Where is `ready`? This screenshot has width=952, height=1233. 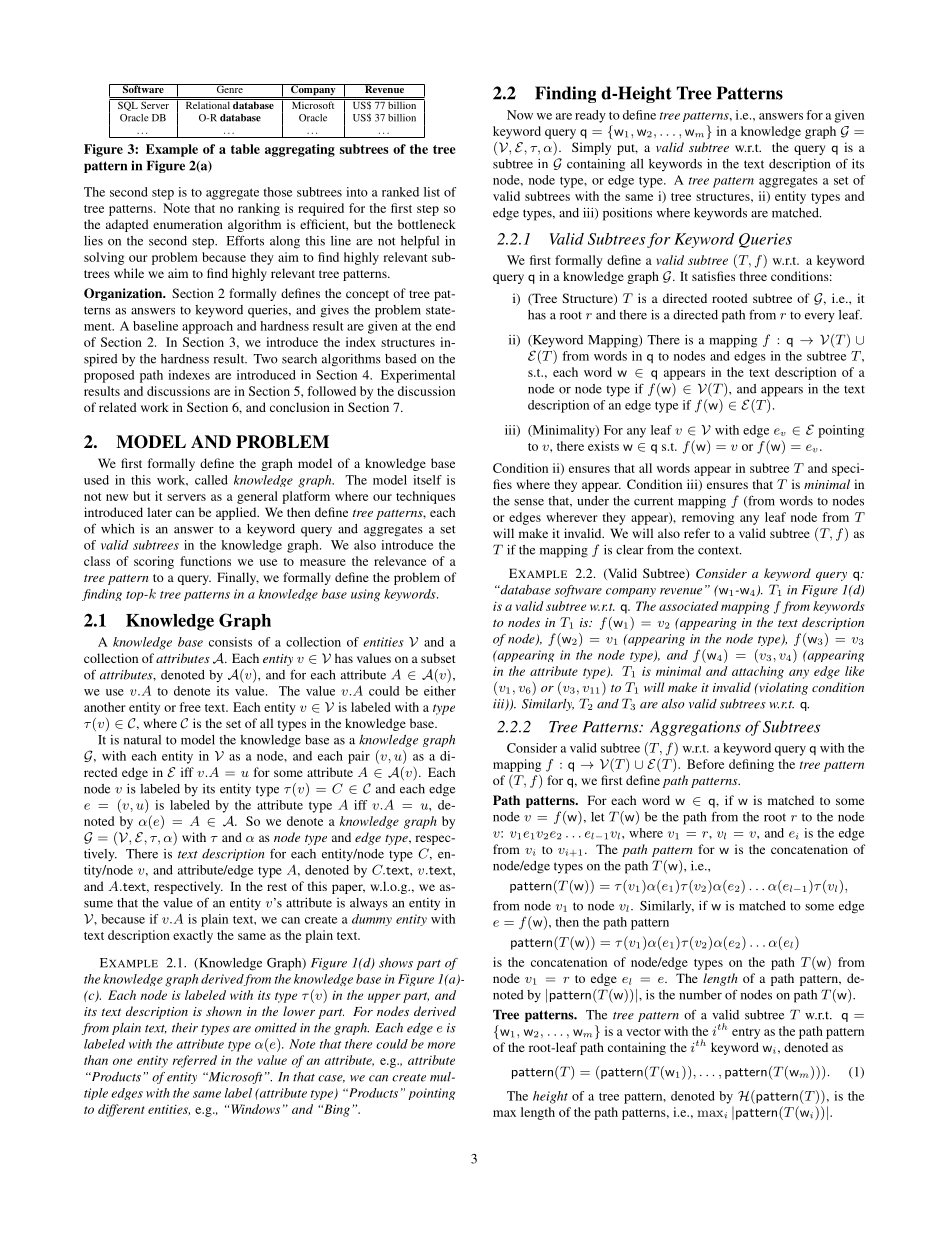
ready is located at coordinates (590, 116).
